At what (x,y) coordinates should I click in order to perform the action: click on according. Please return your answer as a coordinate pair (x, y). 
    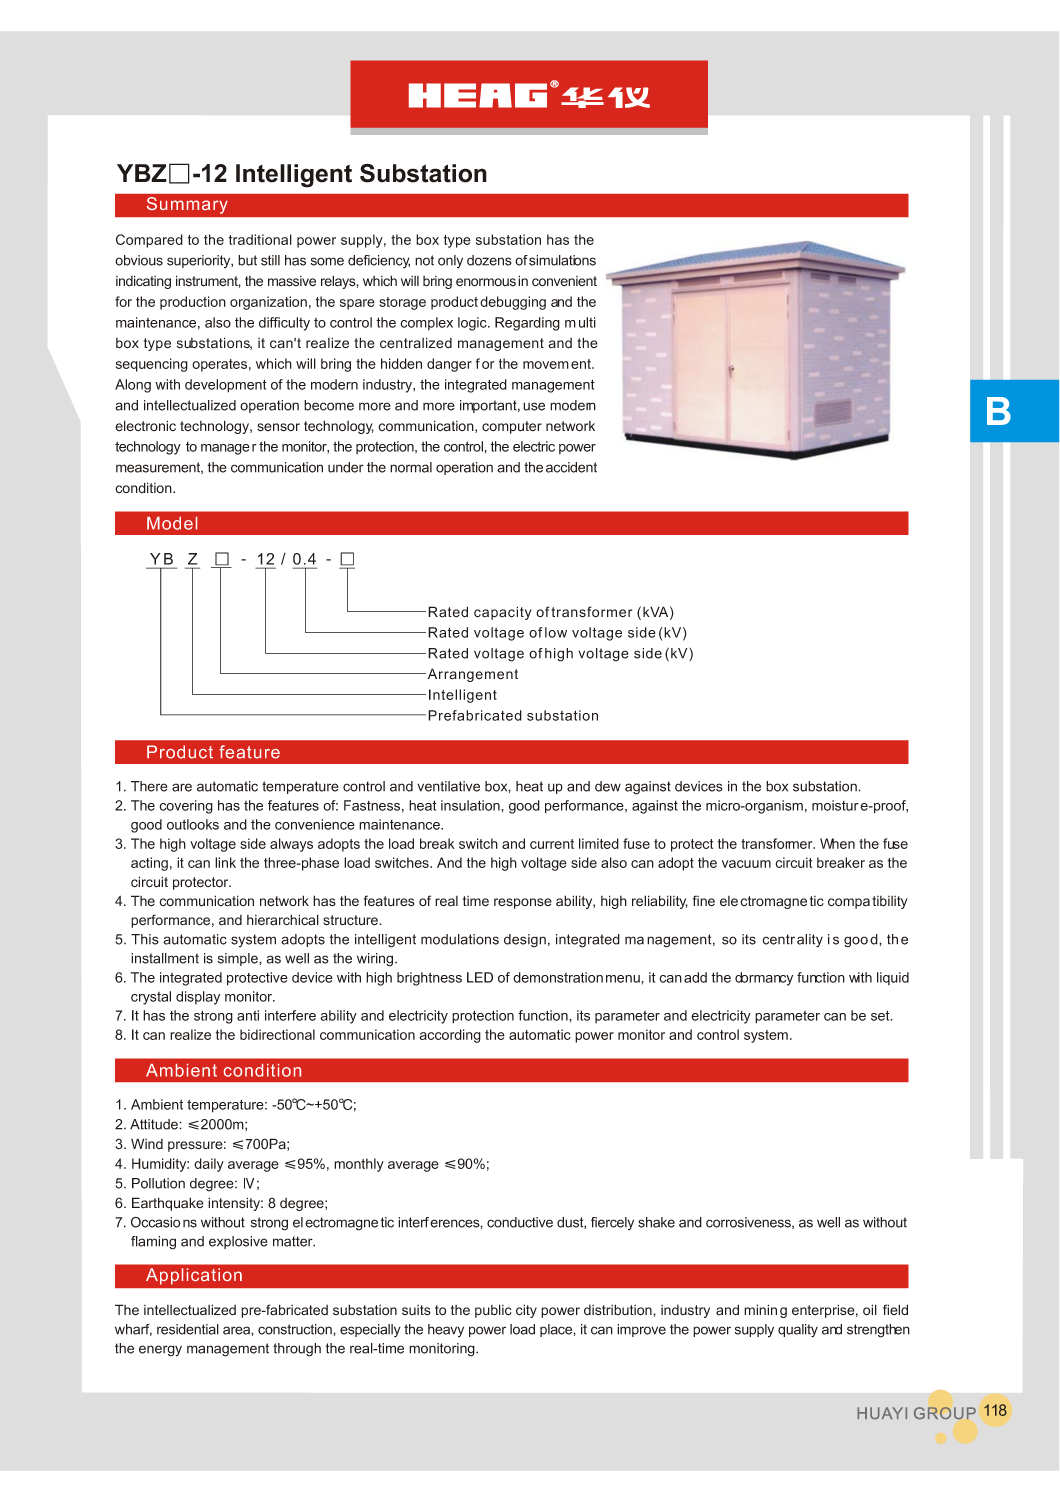
    Looking at the image, I should click on (450, 1036).
